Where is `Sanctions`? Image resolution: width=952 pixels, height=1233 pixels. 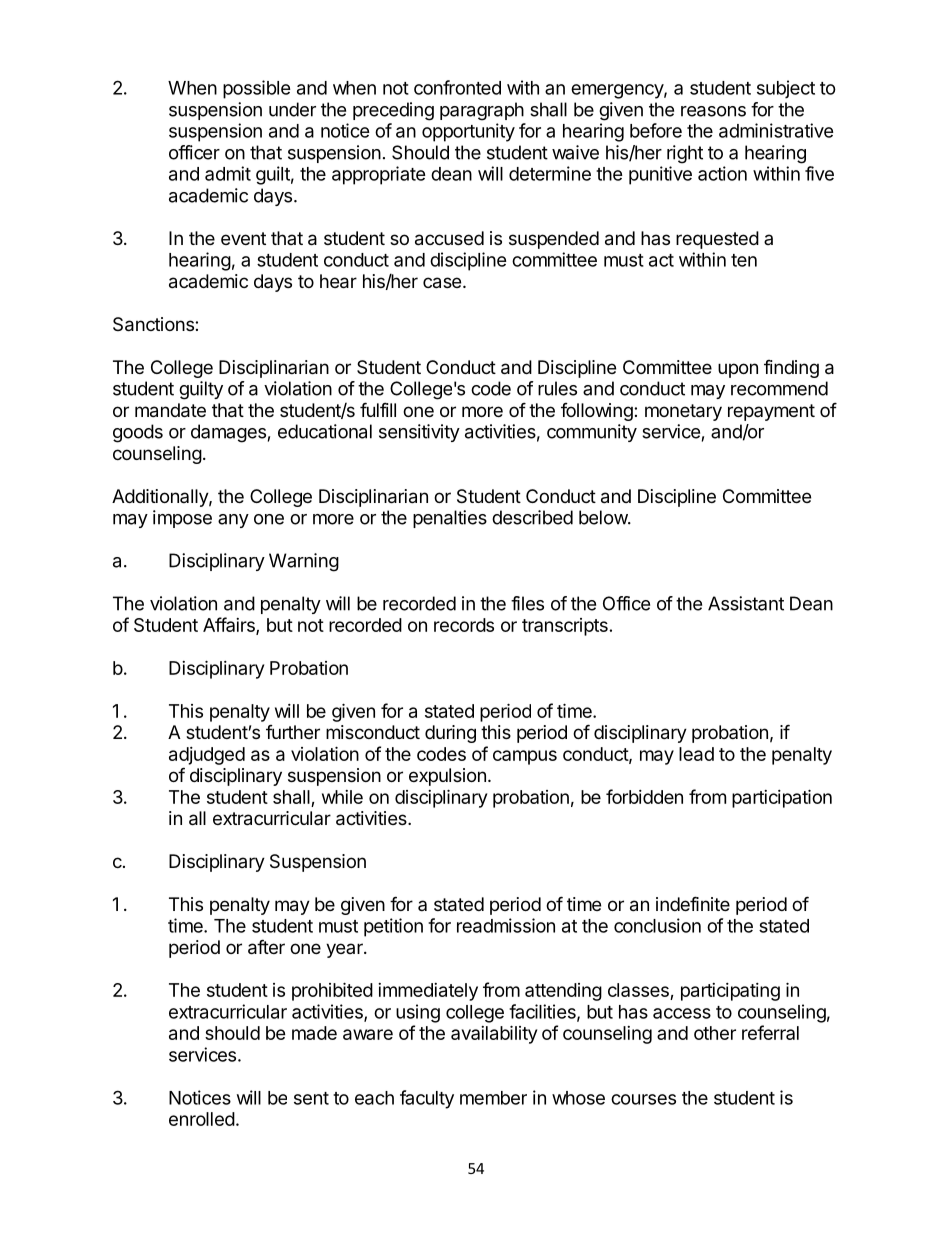 Sanctions is located at coordinates (154, 324).
